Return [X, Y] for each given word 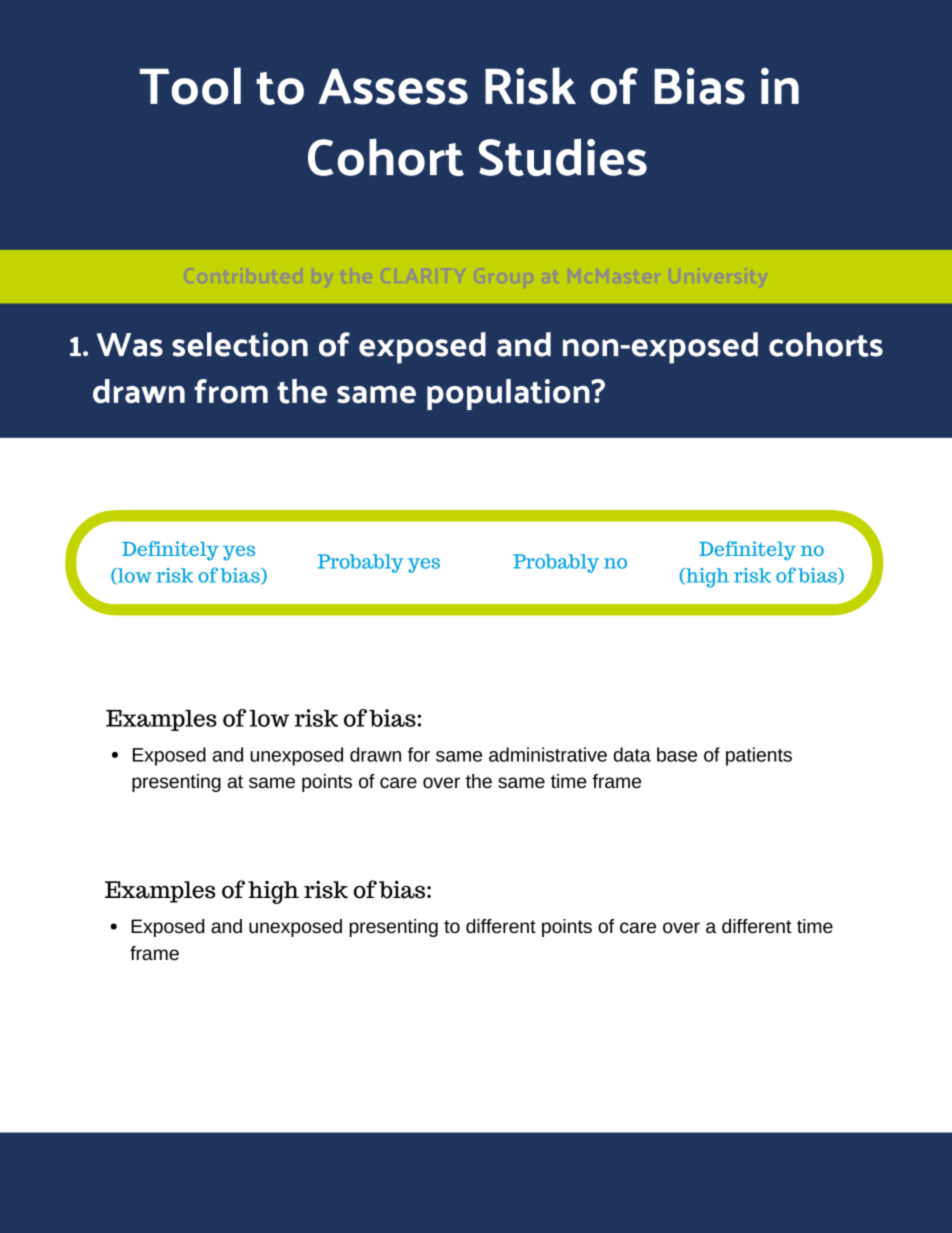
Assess [393, 87]
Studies [563, 157]
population [509, 394]
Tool [190, 86]
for [419, 754]
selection [240, 344]
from [231, 391]
